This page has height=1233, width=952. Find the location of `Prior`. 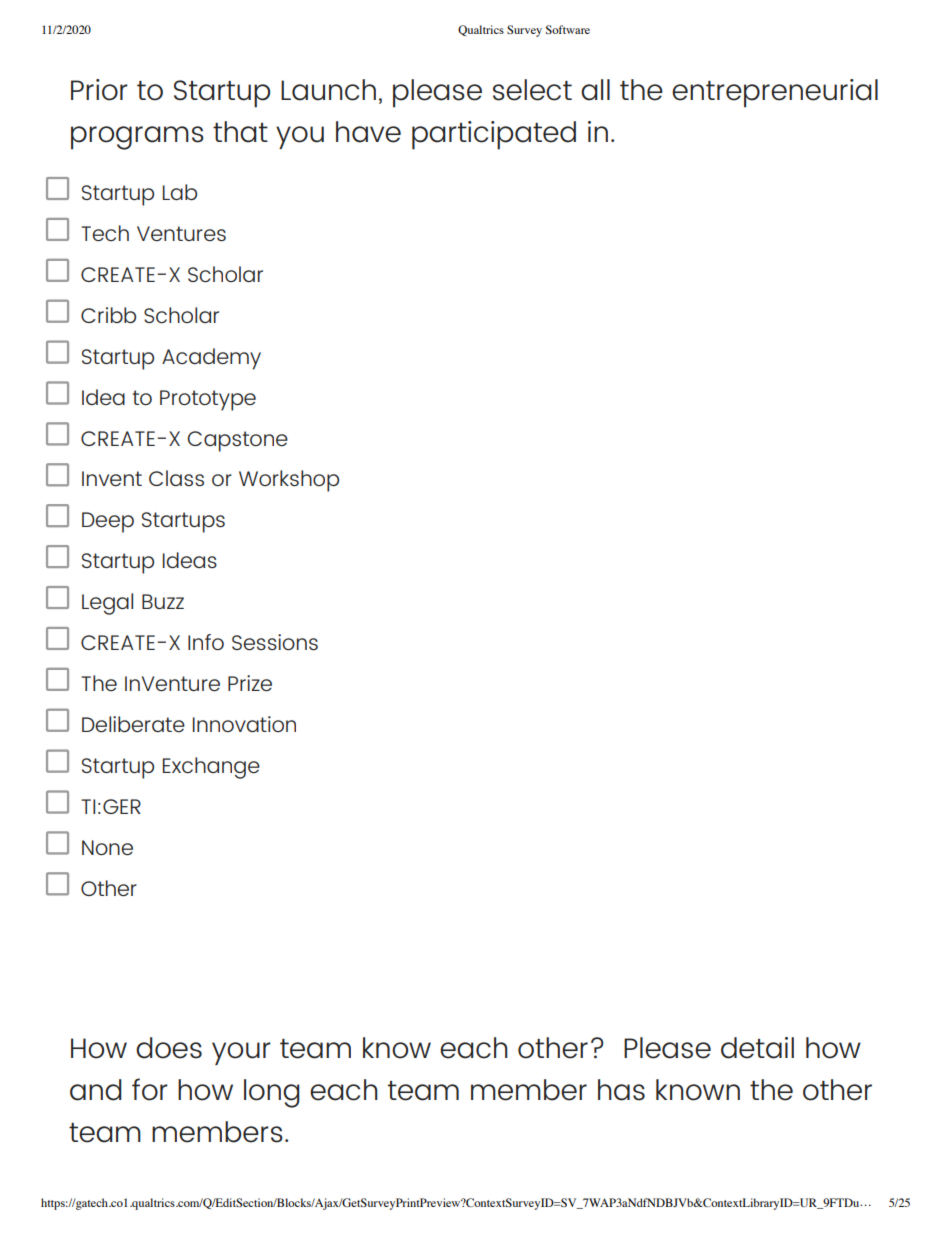

Prior is located at coordinates (99, 90).
